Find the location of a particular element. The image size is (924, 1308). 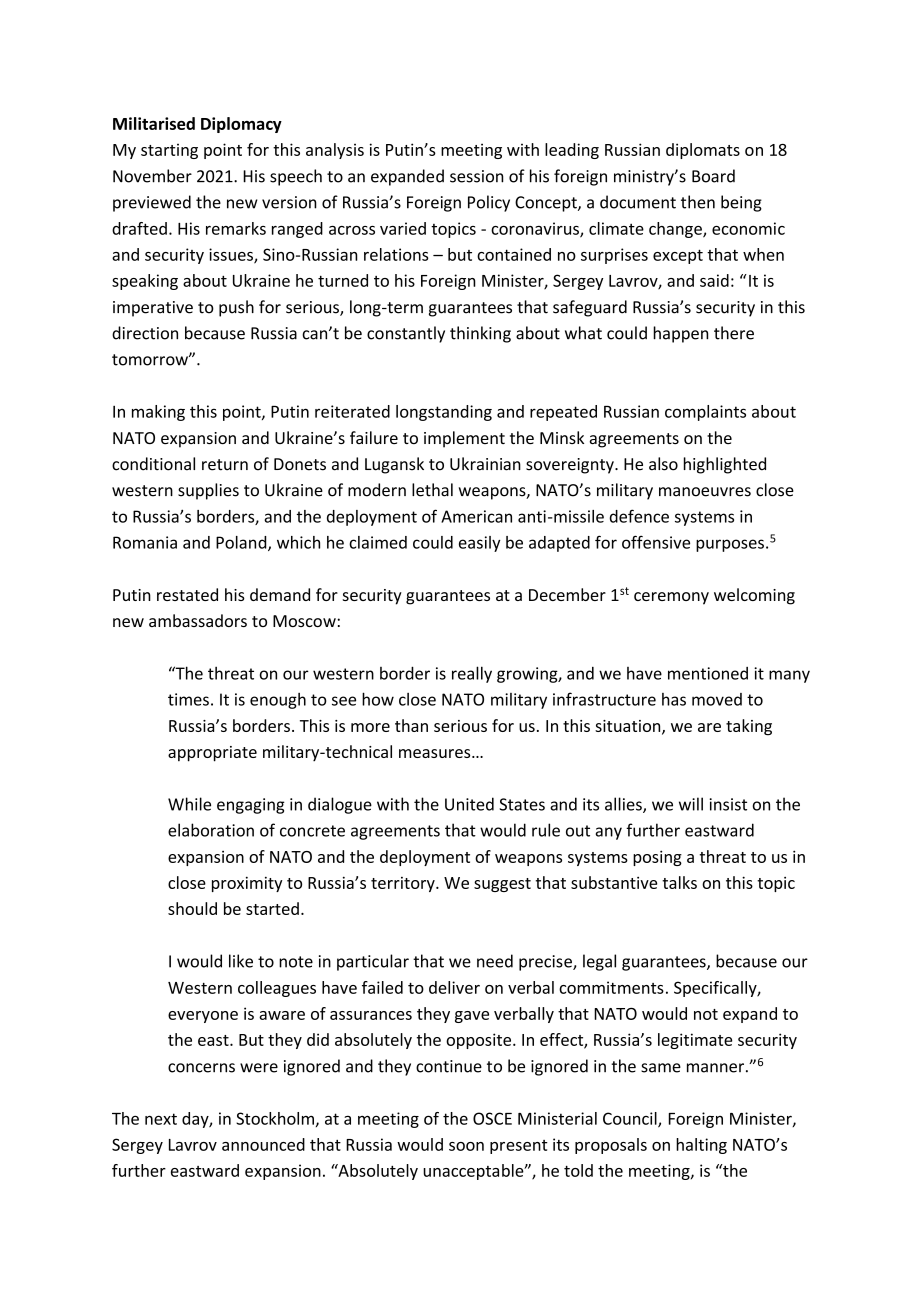

Ukrainian is located at coordinates (485, 464).
